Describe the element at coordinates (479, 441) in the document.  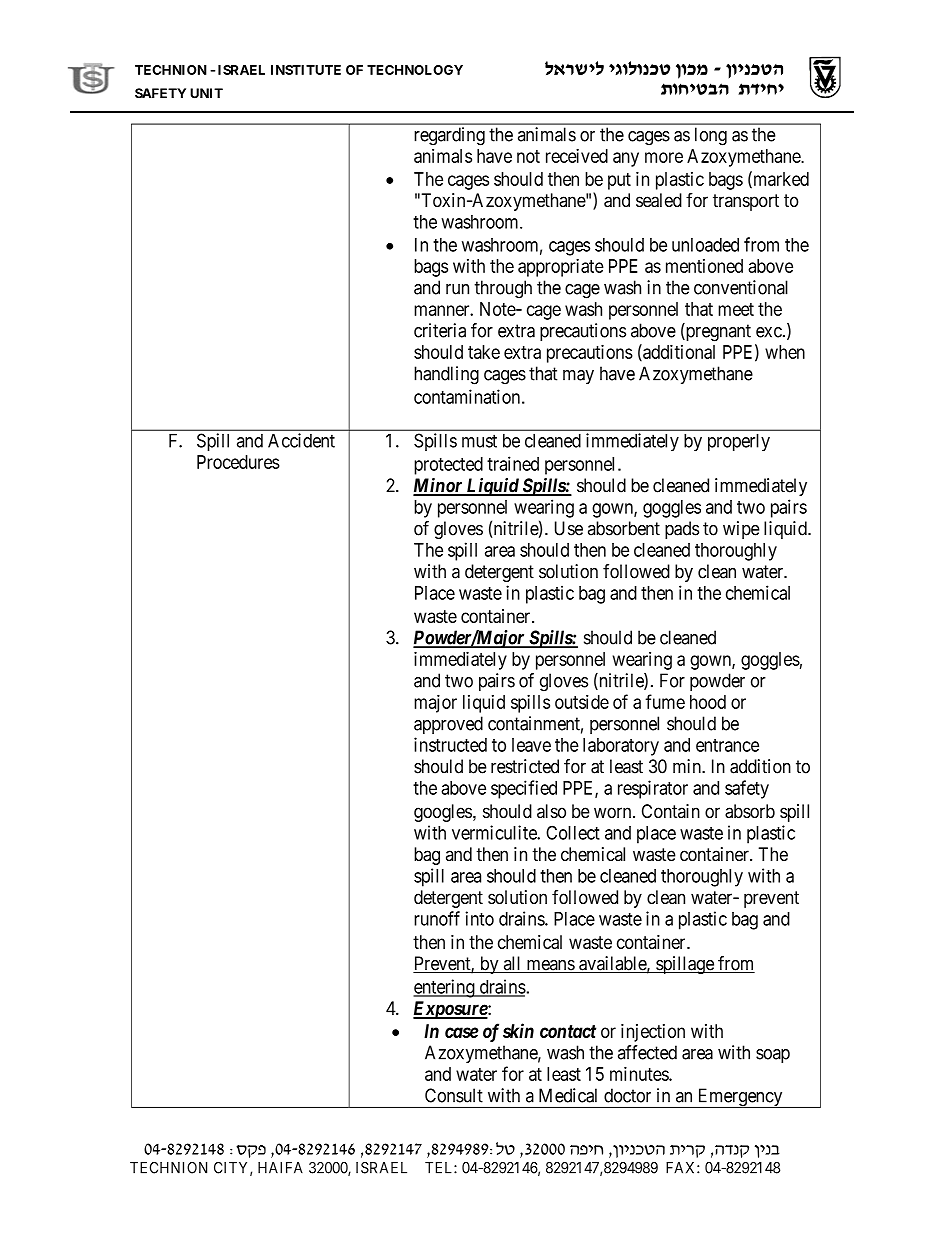
I see `must` at that location.
